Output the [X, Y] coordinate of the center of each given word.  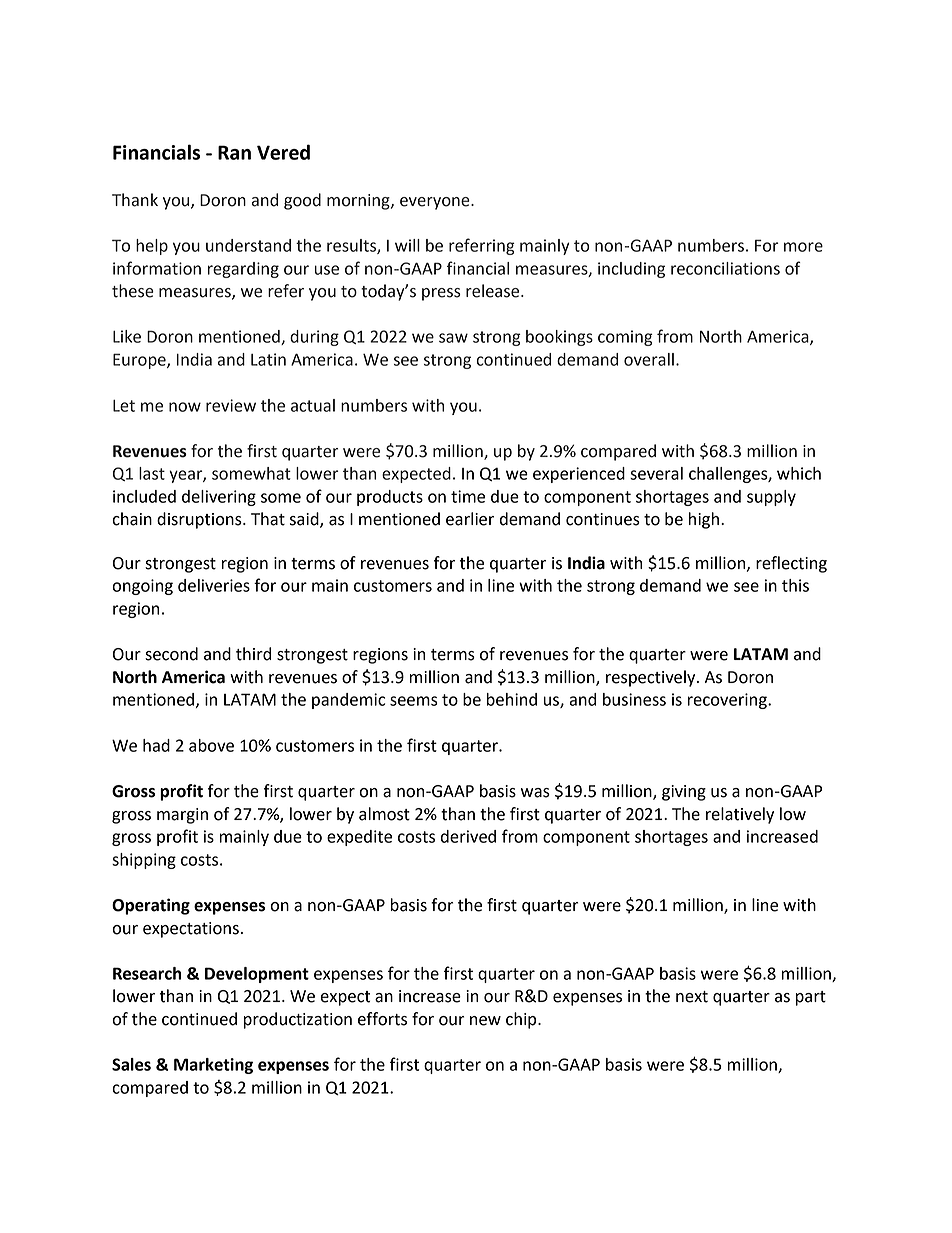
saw [453, 338]
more [803, 247]
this [795, 585]
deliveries [214, 585]
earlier [470, 519]
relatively [740, 815]
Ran [234, 152]
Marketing [213, 1066]
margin [182, 816]
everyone [436, 203]
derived [468, 836]
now [185, 407]
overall [649, 359]
